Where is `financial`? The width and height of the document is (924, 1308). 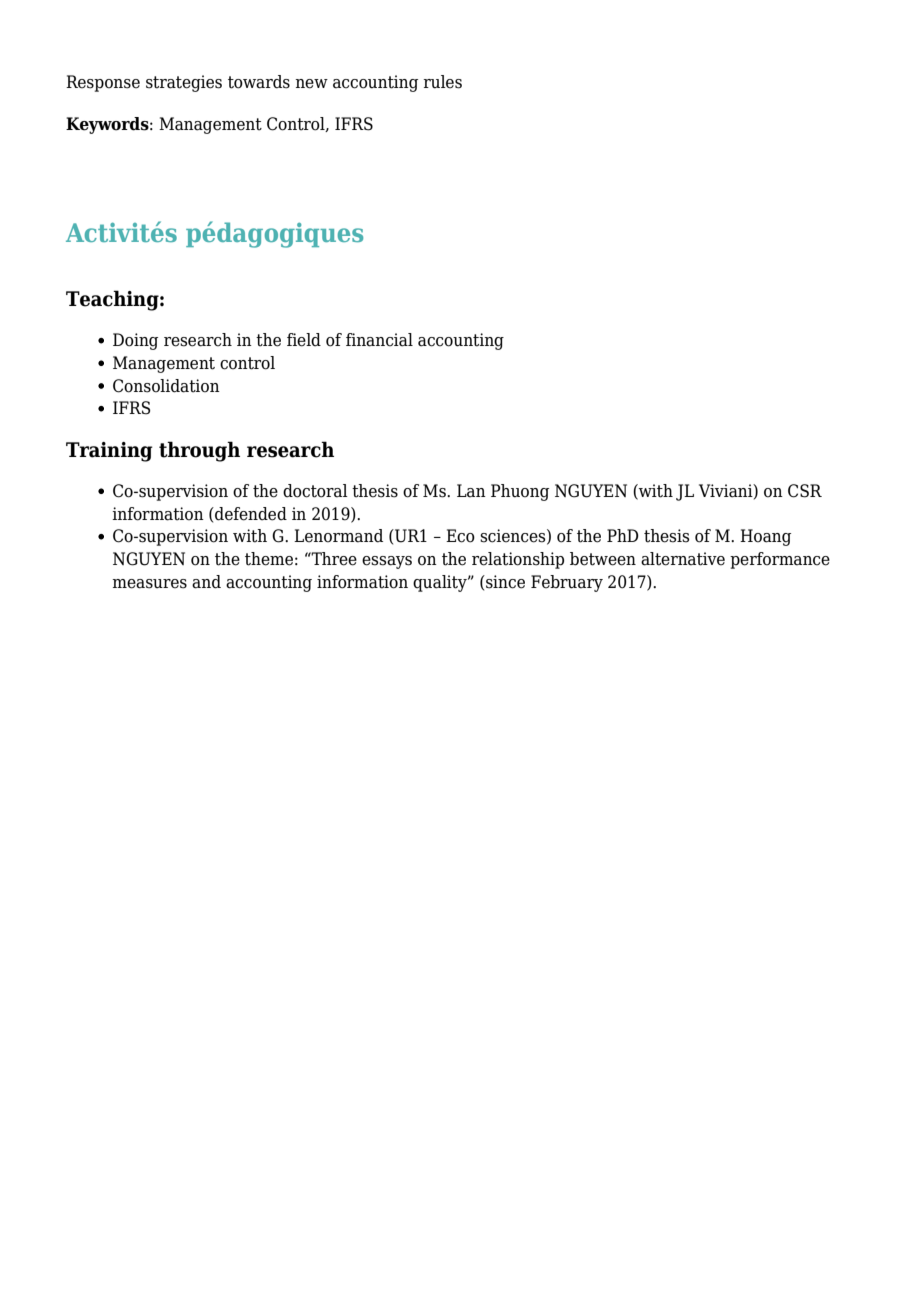
financial is located at coordinates (379, 340).
